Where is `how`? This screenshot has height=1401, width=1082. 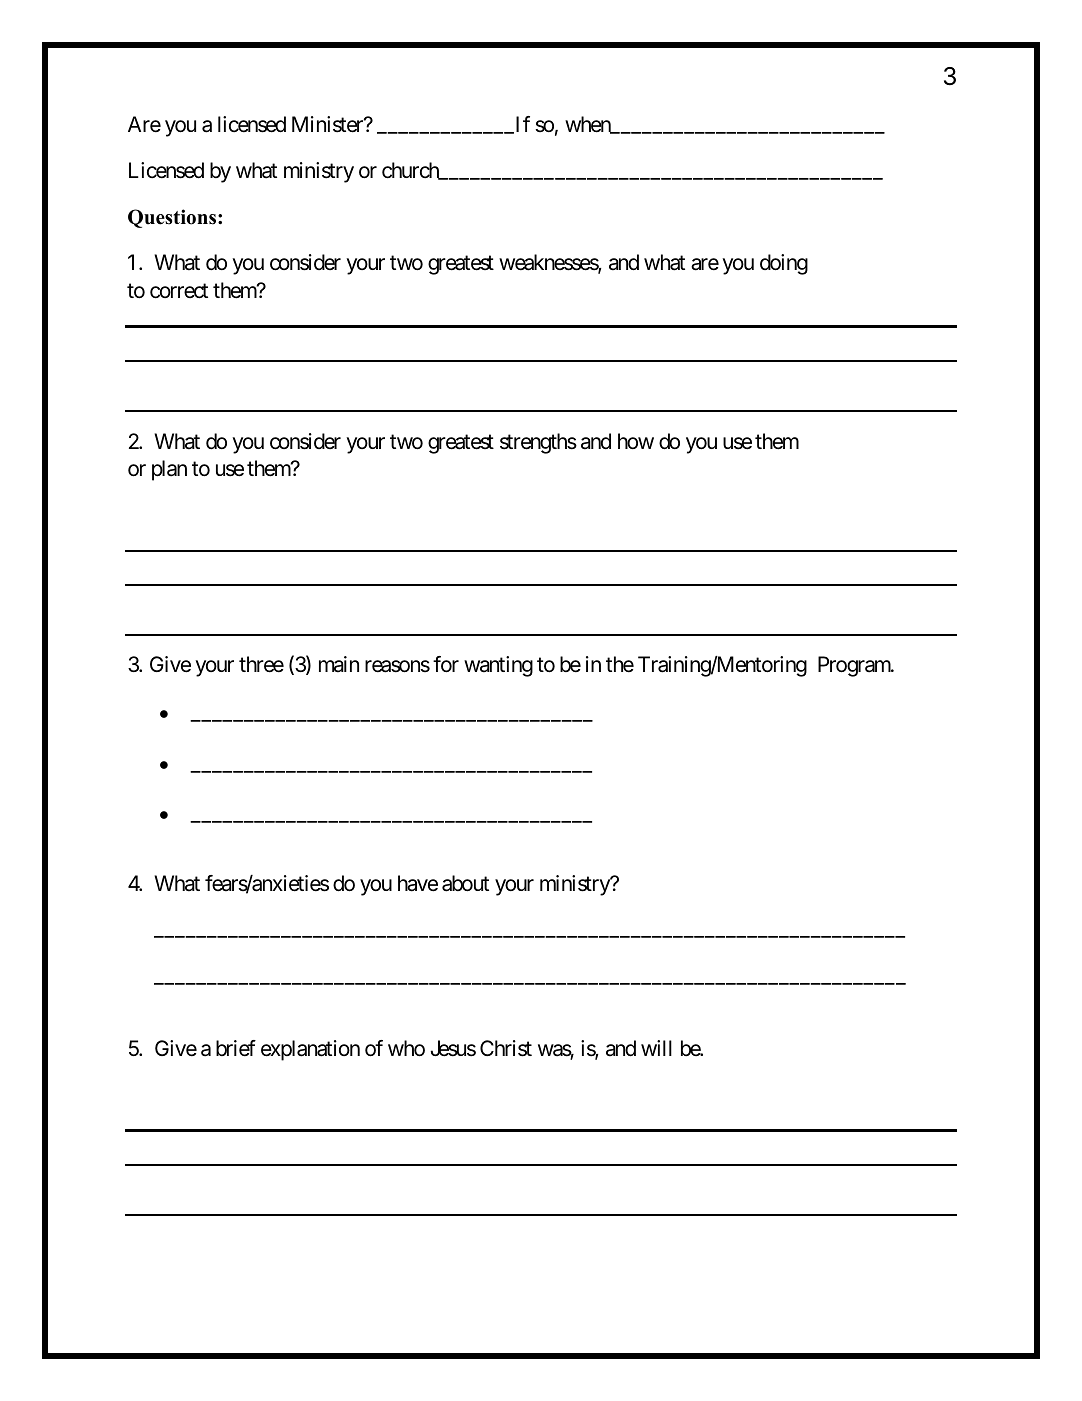 how is located at coordinates (636, 441).
